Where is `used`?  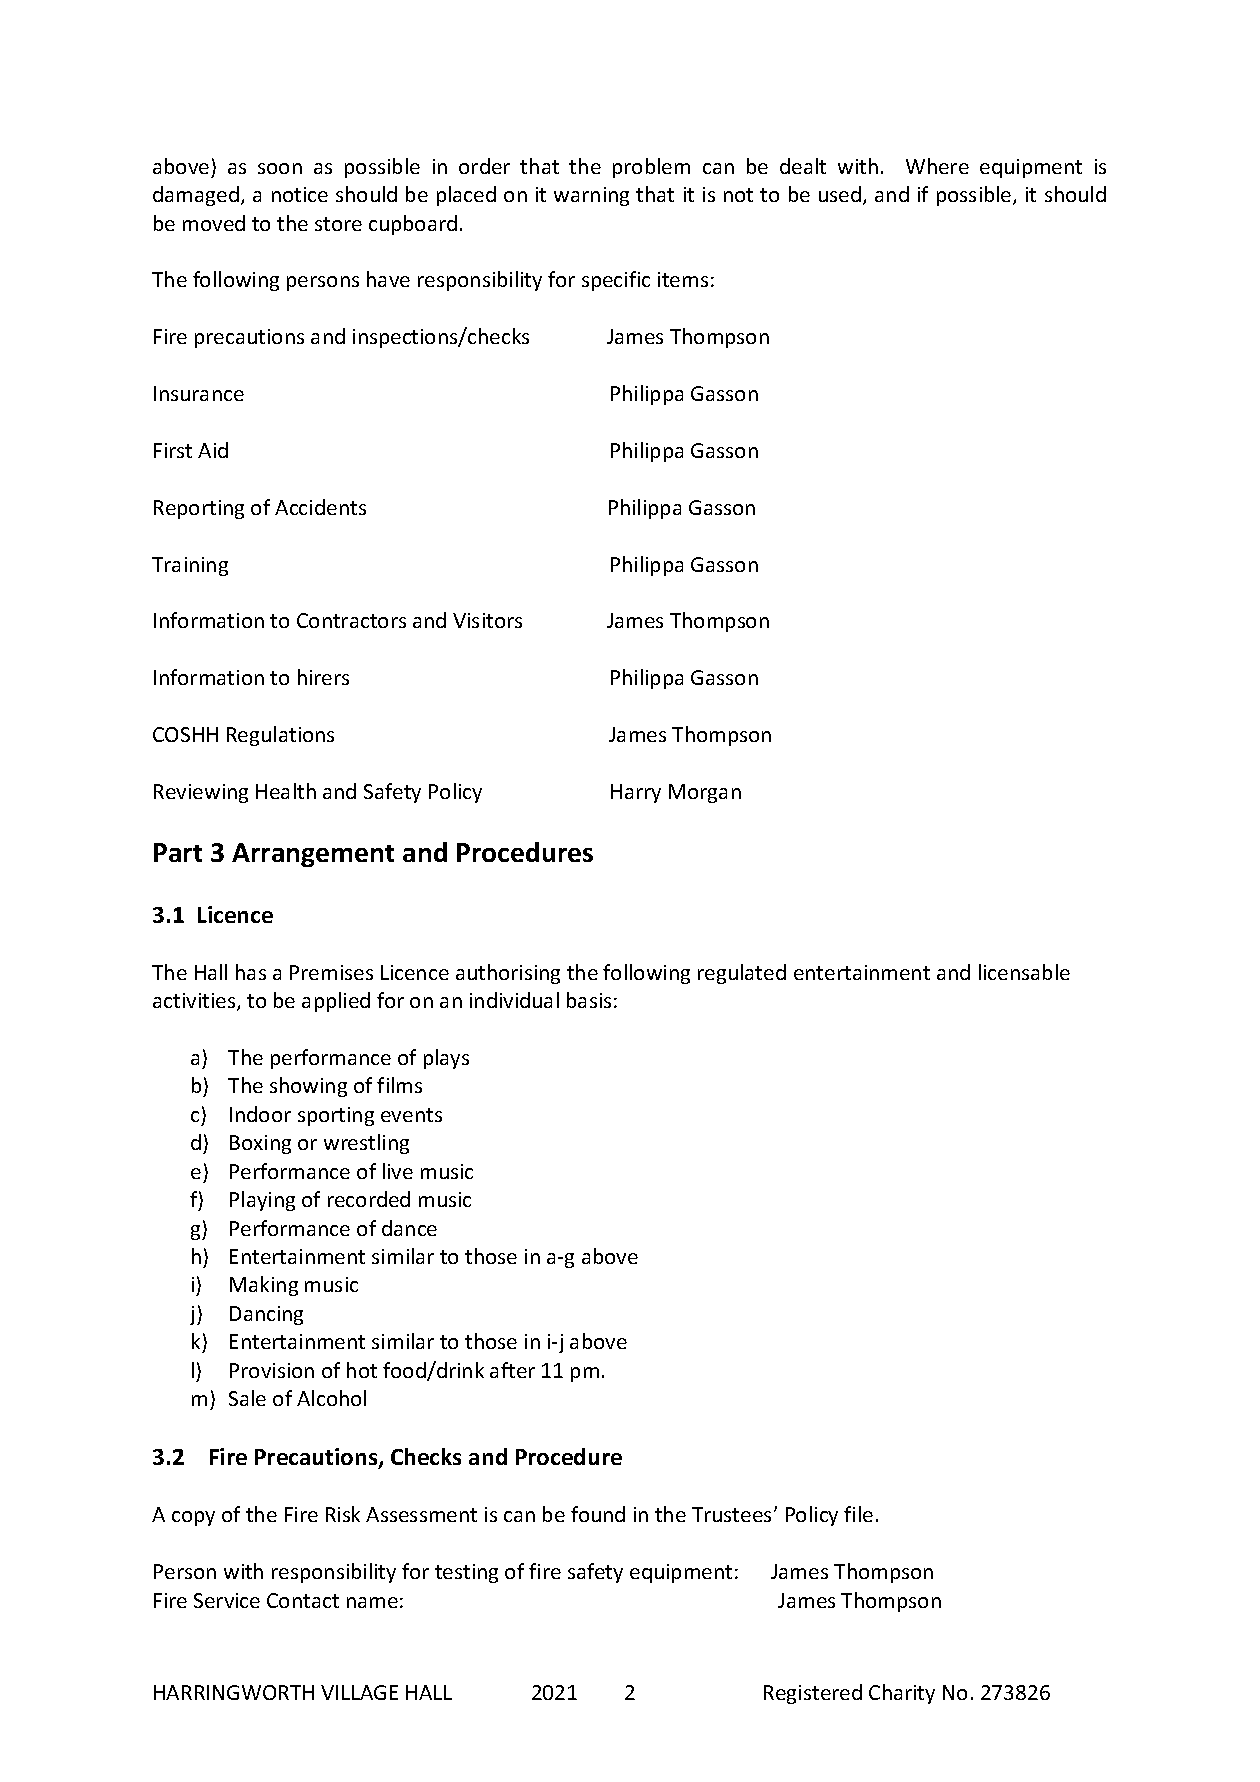
used is located at coordinates (841, 195).
